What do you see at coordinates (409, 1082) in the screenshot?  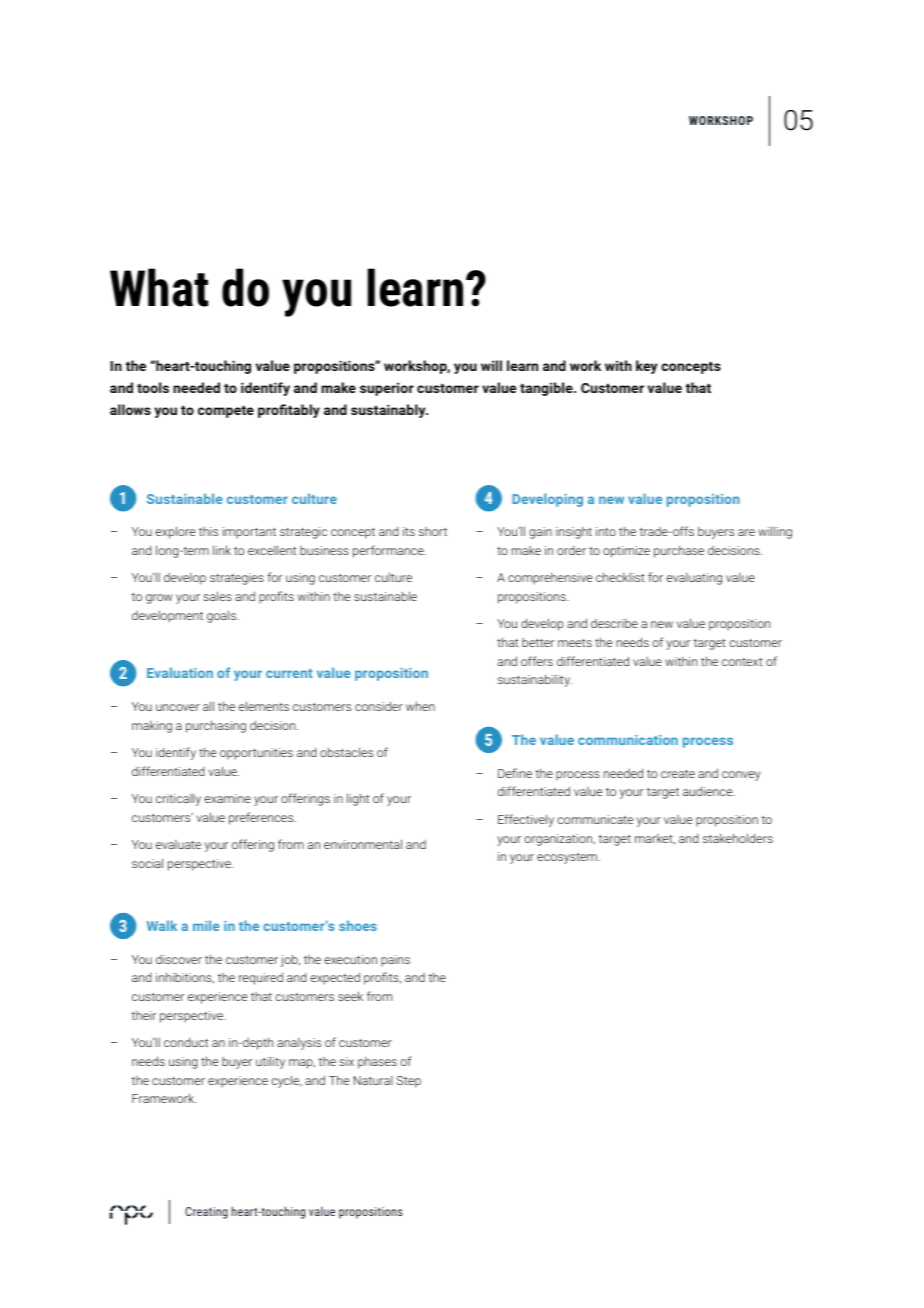 I see `Step` at bounding box center [409, 1082].
